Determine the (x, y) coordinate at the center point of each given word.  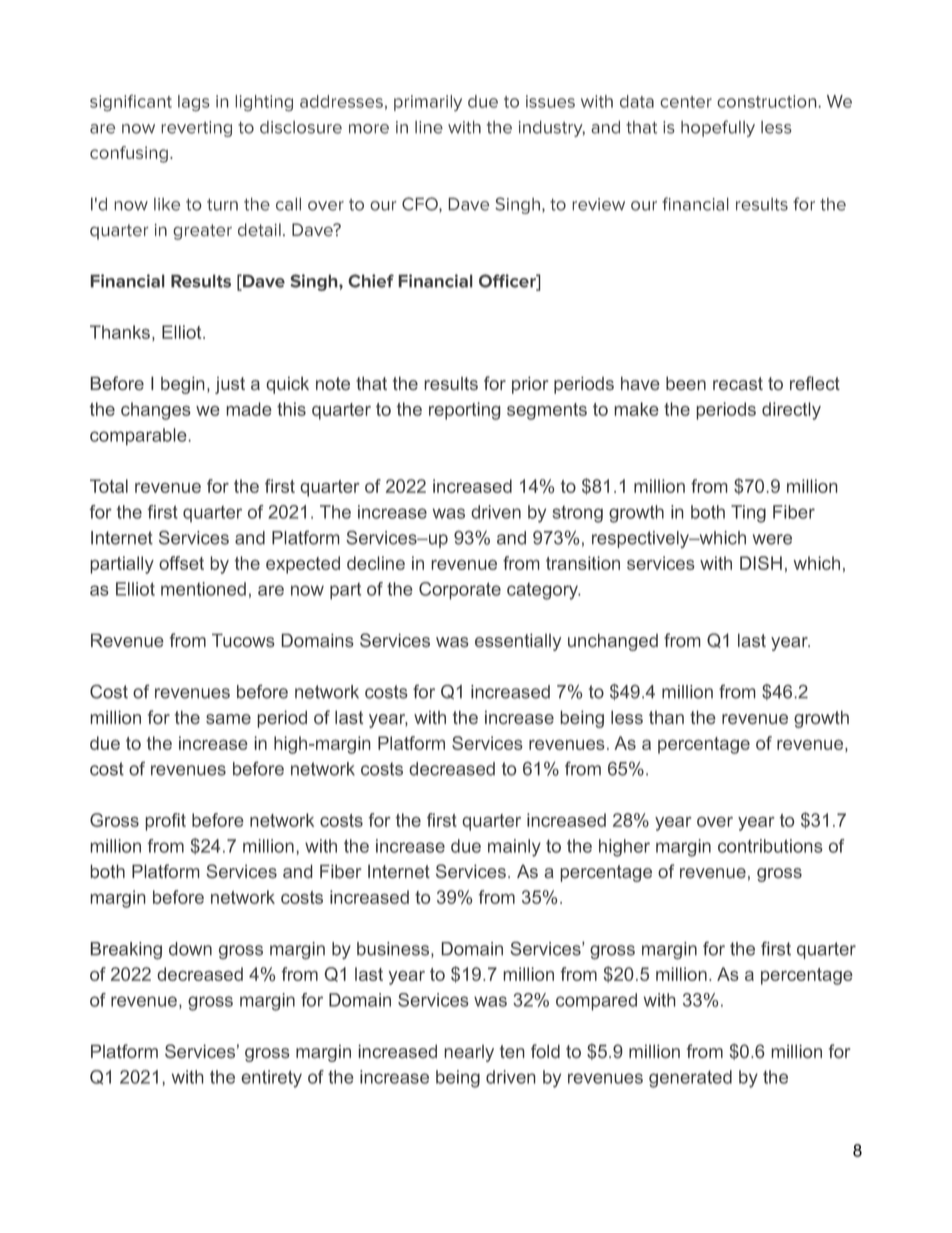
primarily (428, 103)
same (228, 719)
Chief (371, 281)
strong (578, 514)
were (772, 539)
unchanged (613, 642)
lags (193, 103)
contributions (770, 846)
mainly (514, 848)
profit (165, 822)
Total (109, 486)
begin (182, 385)
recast (738, 384)
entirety (272, 1079)
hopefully (718, 128)
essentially (518, 642)
